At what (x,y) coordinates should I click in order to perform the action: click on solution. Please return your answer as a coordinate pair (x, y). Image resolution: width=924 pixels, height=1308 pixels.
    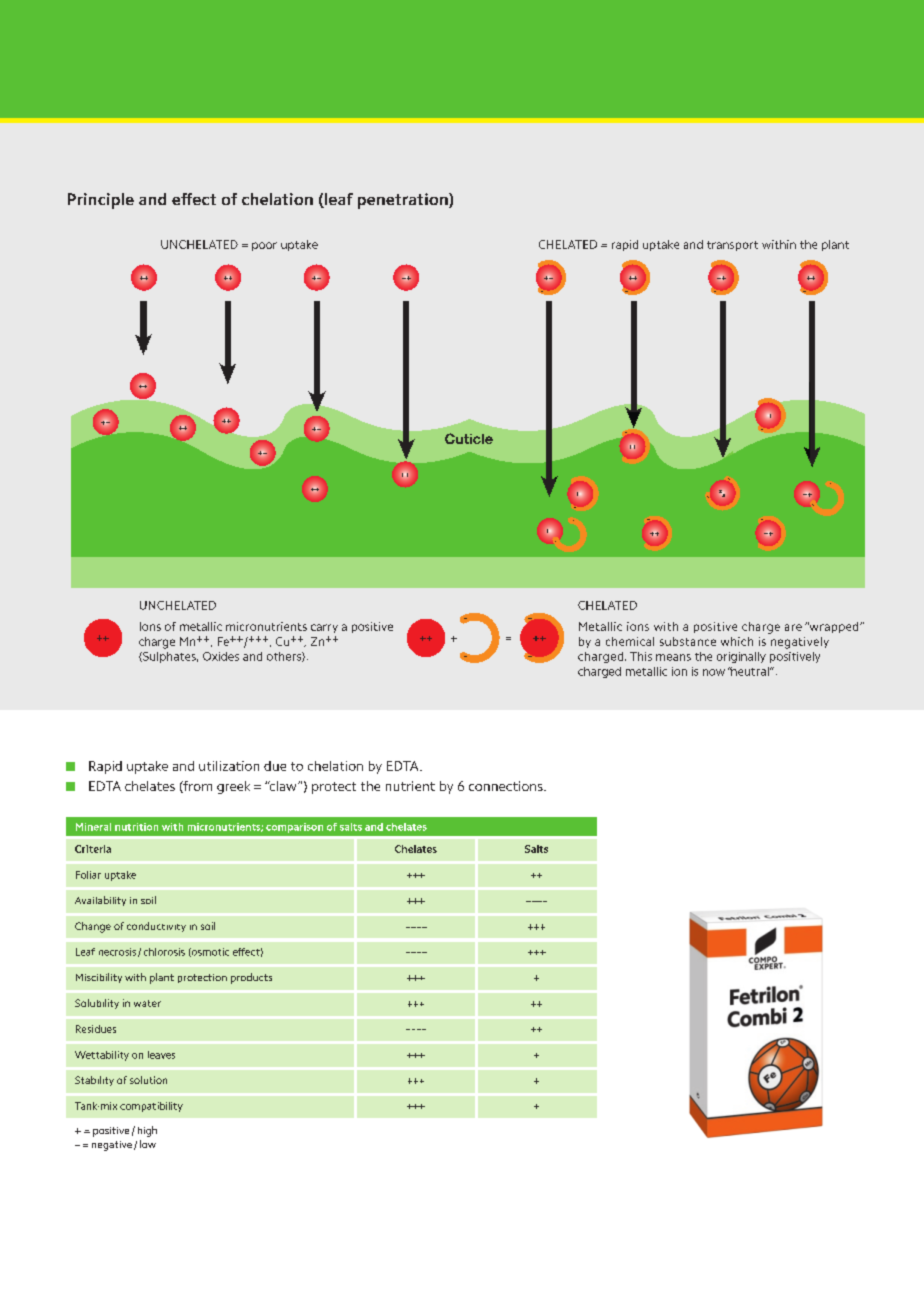
    Looking at the image, I should click on (148, 1080).
